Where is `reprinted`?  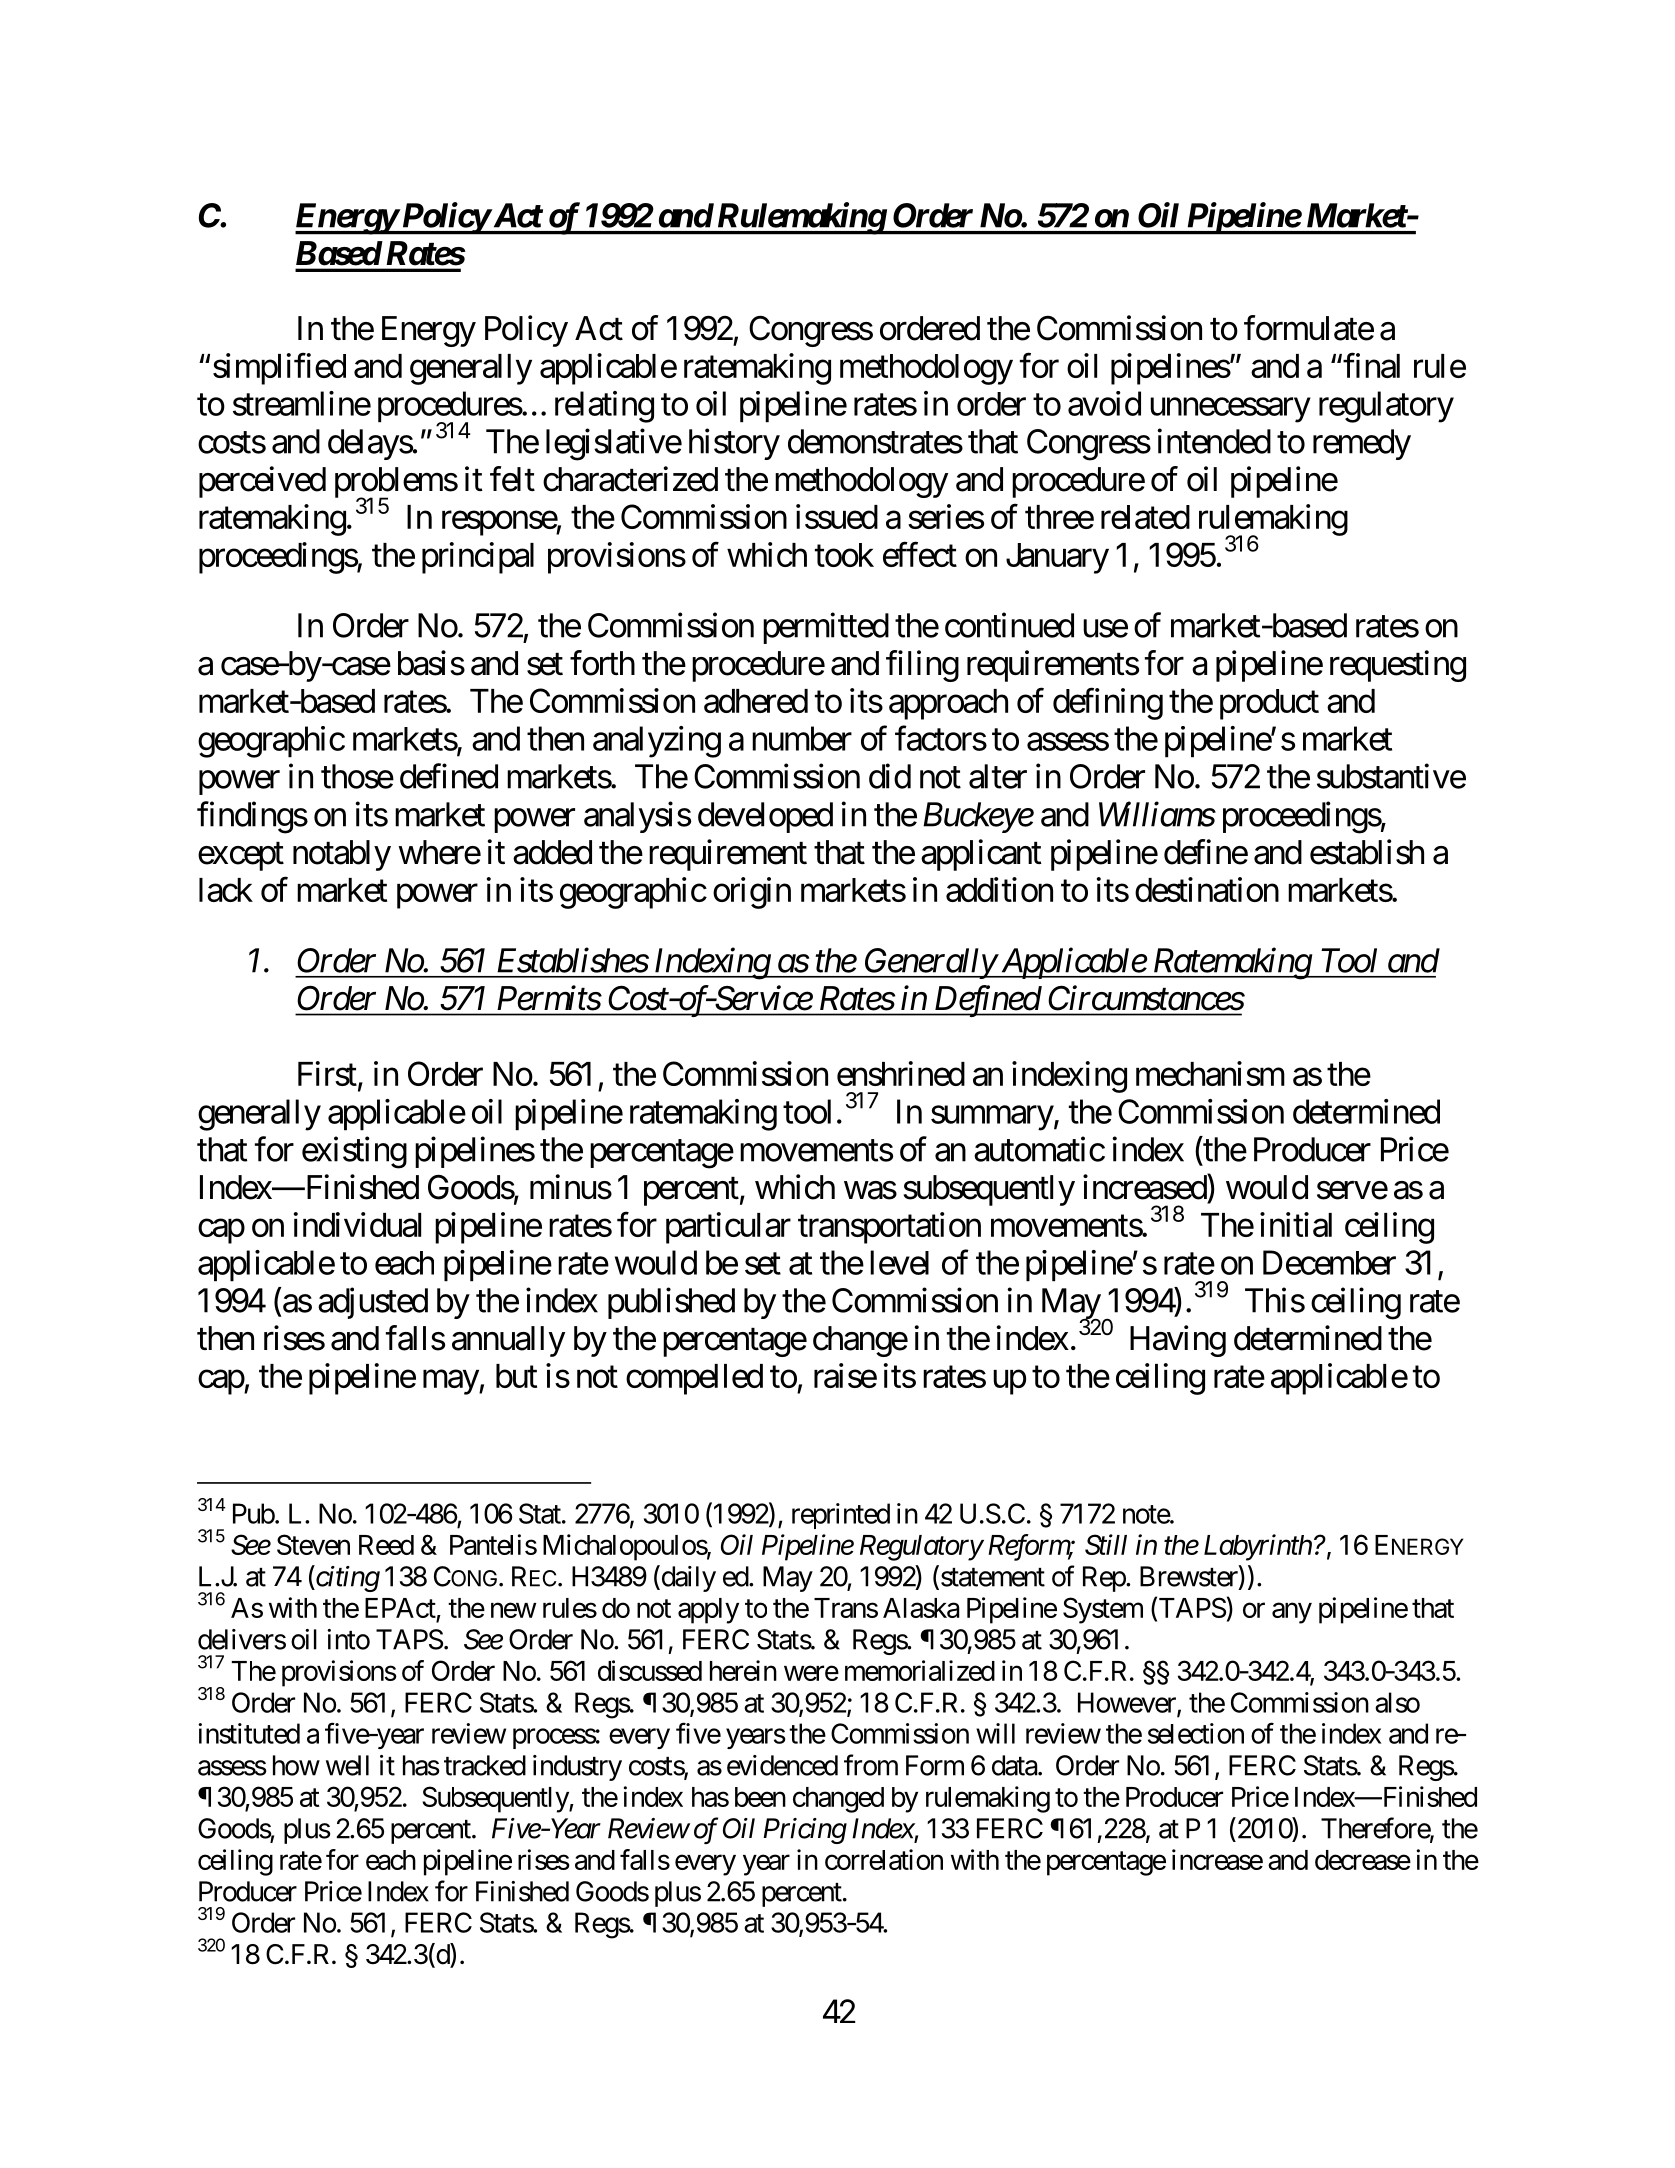
reprinted is located at coordinates (841, 1516).
